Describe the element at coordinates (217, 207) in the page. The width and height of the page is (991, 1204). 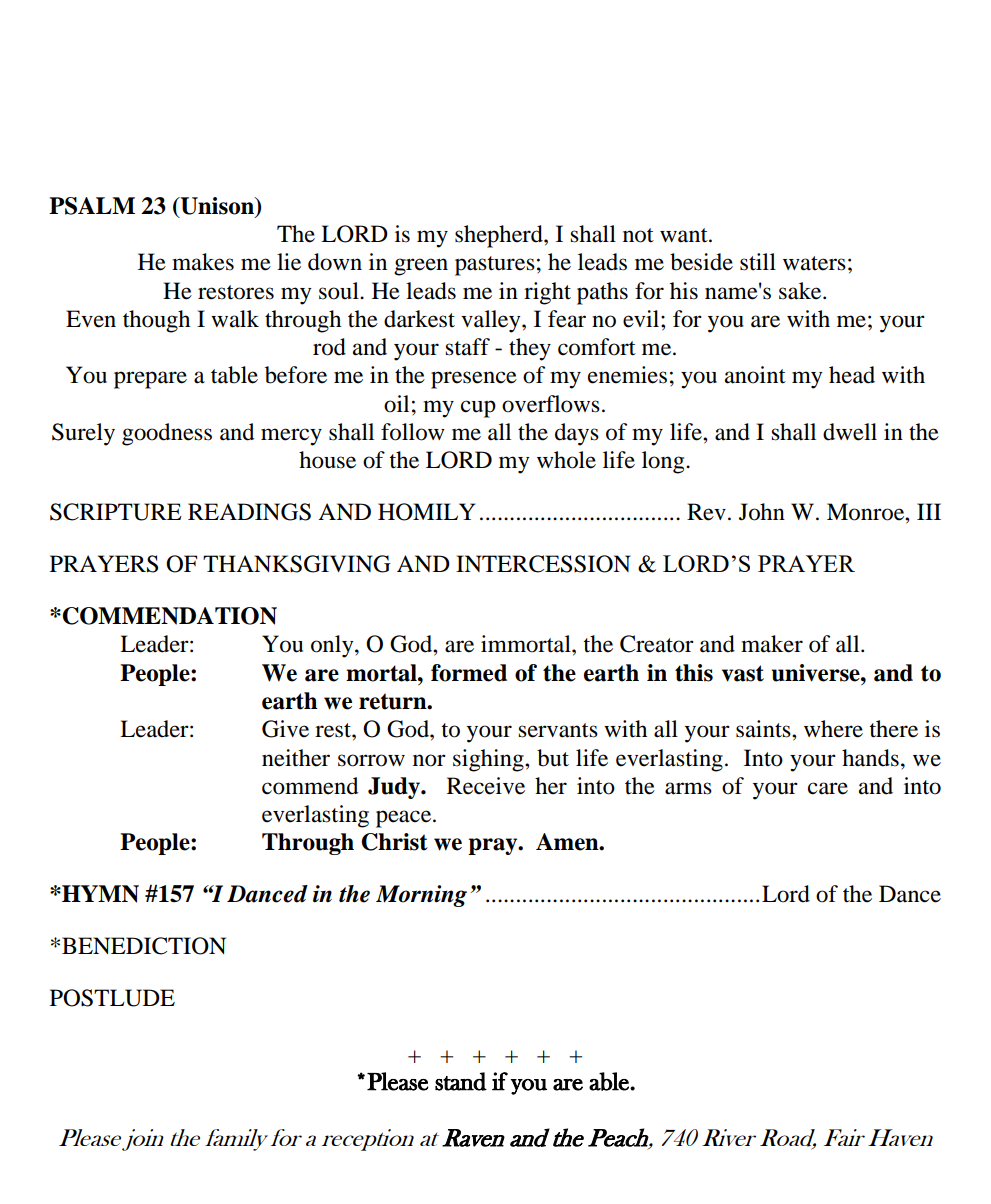
I see `Unison` at that location.
